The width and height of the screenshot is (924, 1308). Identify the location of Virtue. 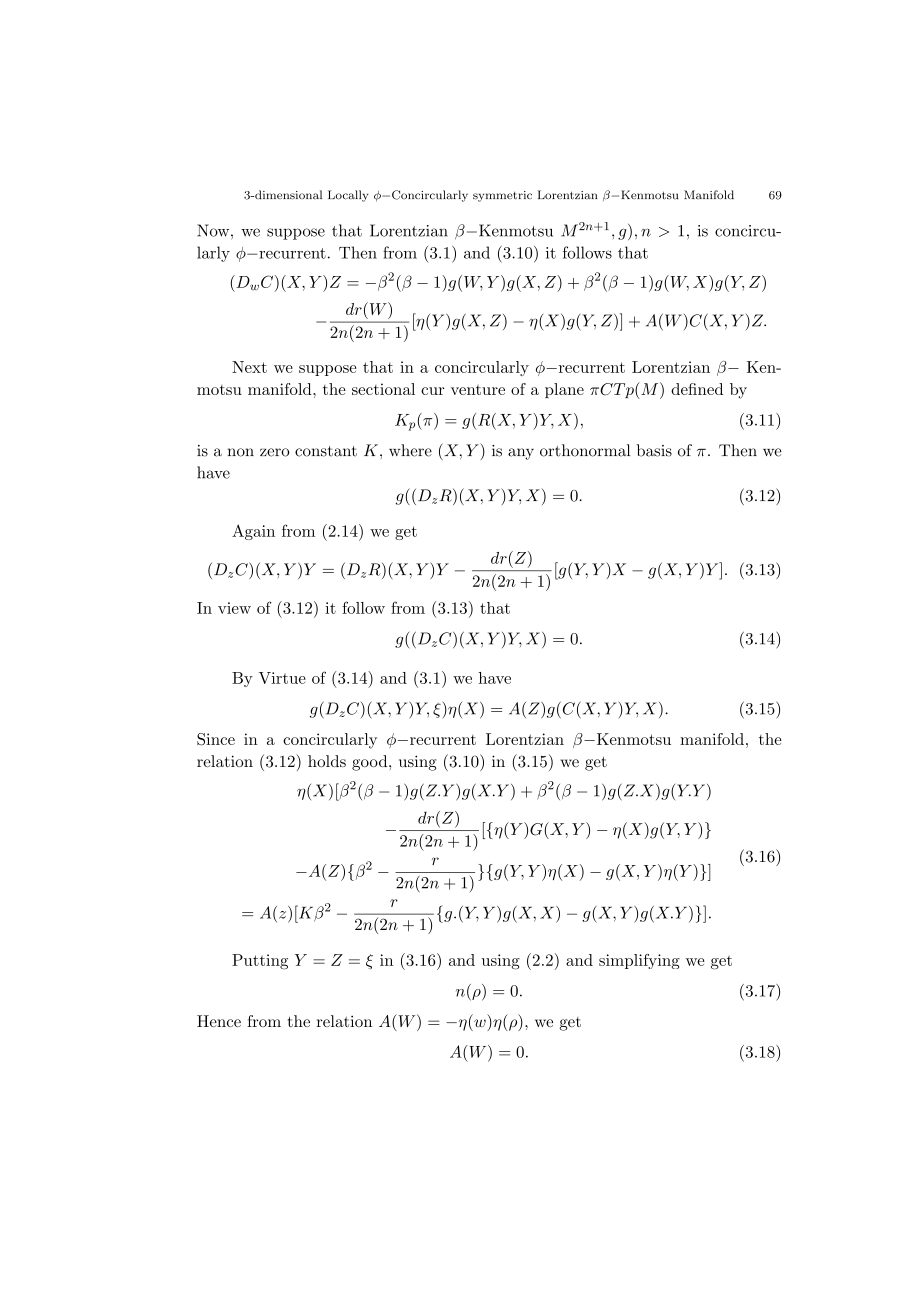
(282, 678).
